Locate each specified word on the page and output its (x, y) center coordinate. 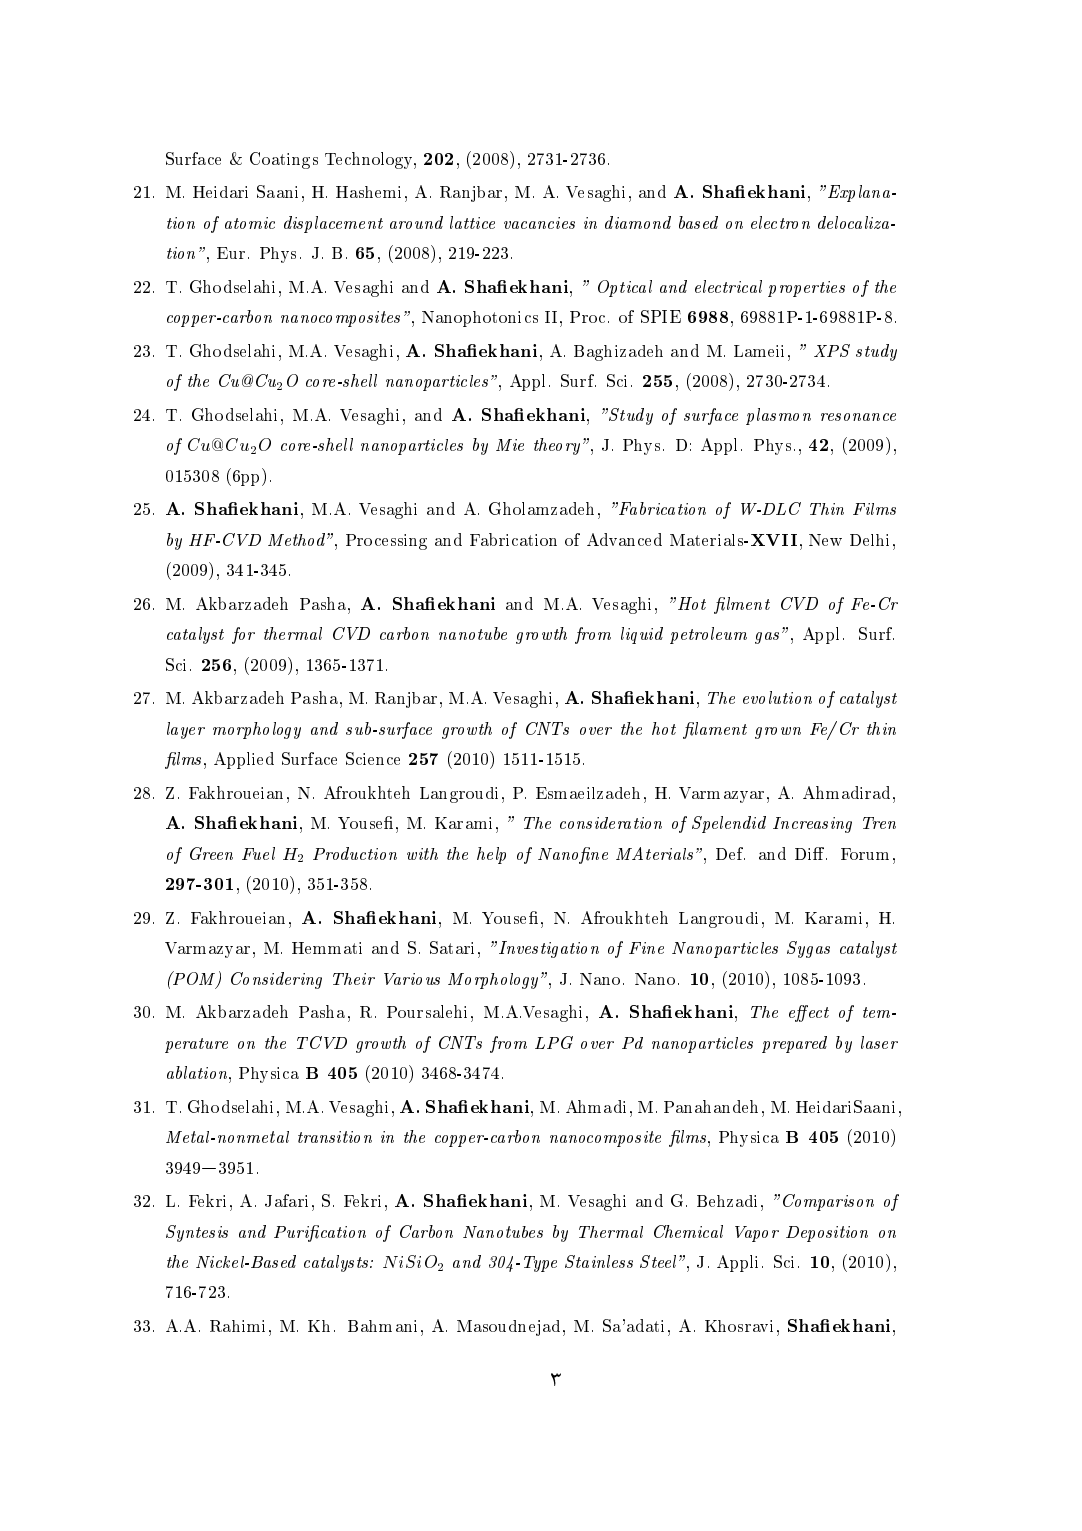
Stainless (599, 1261)
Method (296, 539)
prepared (794, 1044)
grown (778, 733)
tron (795, 223)
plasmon (778, 416)
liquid (642, 635)
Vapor (757, 1234)
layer (186, 730)
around (416, 222)
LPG (554, 1042)
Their (354, 979)
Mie (510, 445)
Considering (276, 980)
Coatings (284, 160)
